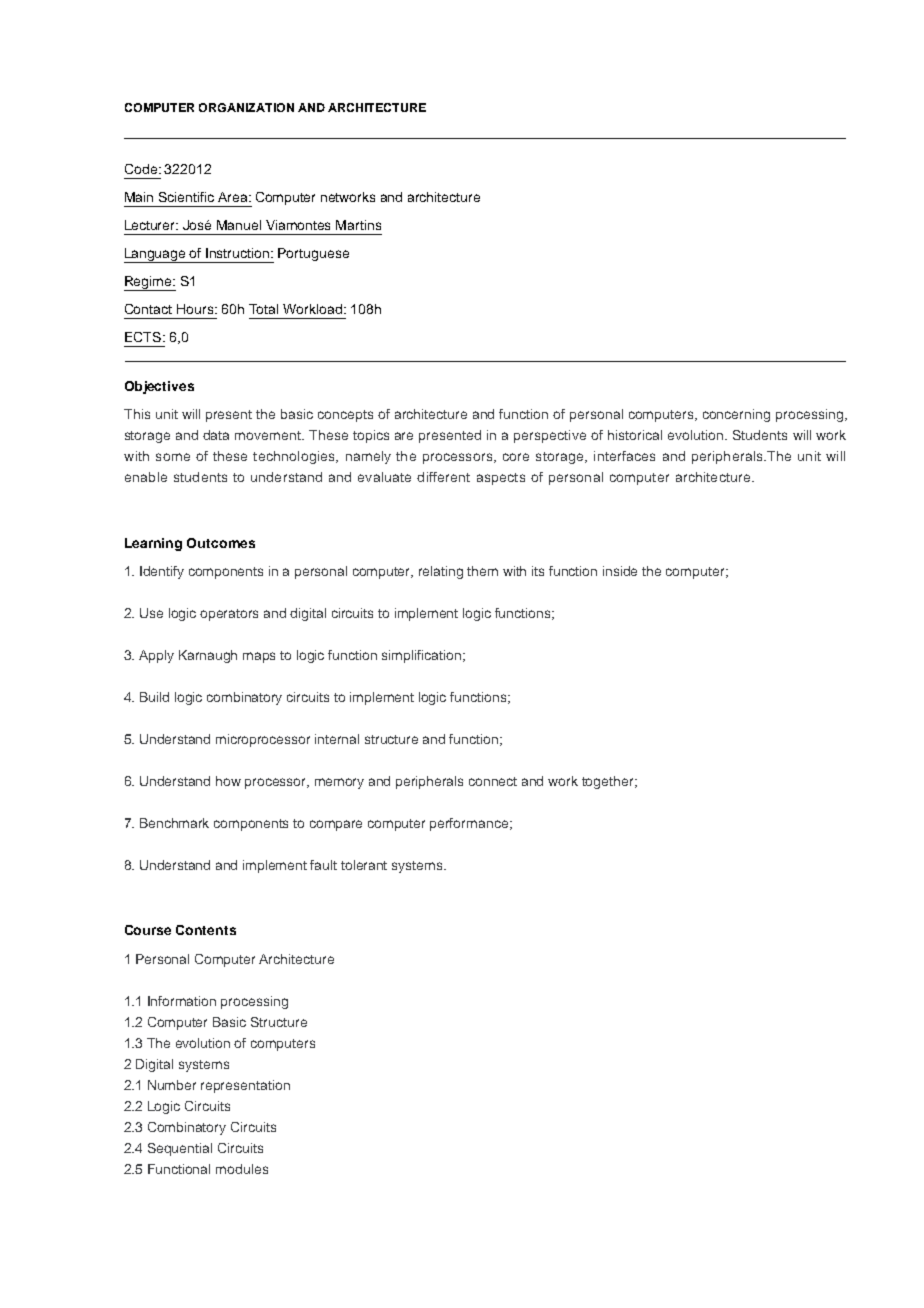 This page has width=924, height=1308. I want to click on connect, so click(493, 781).
